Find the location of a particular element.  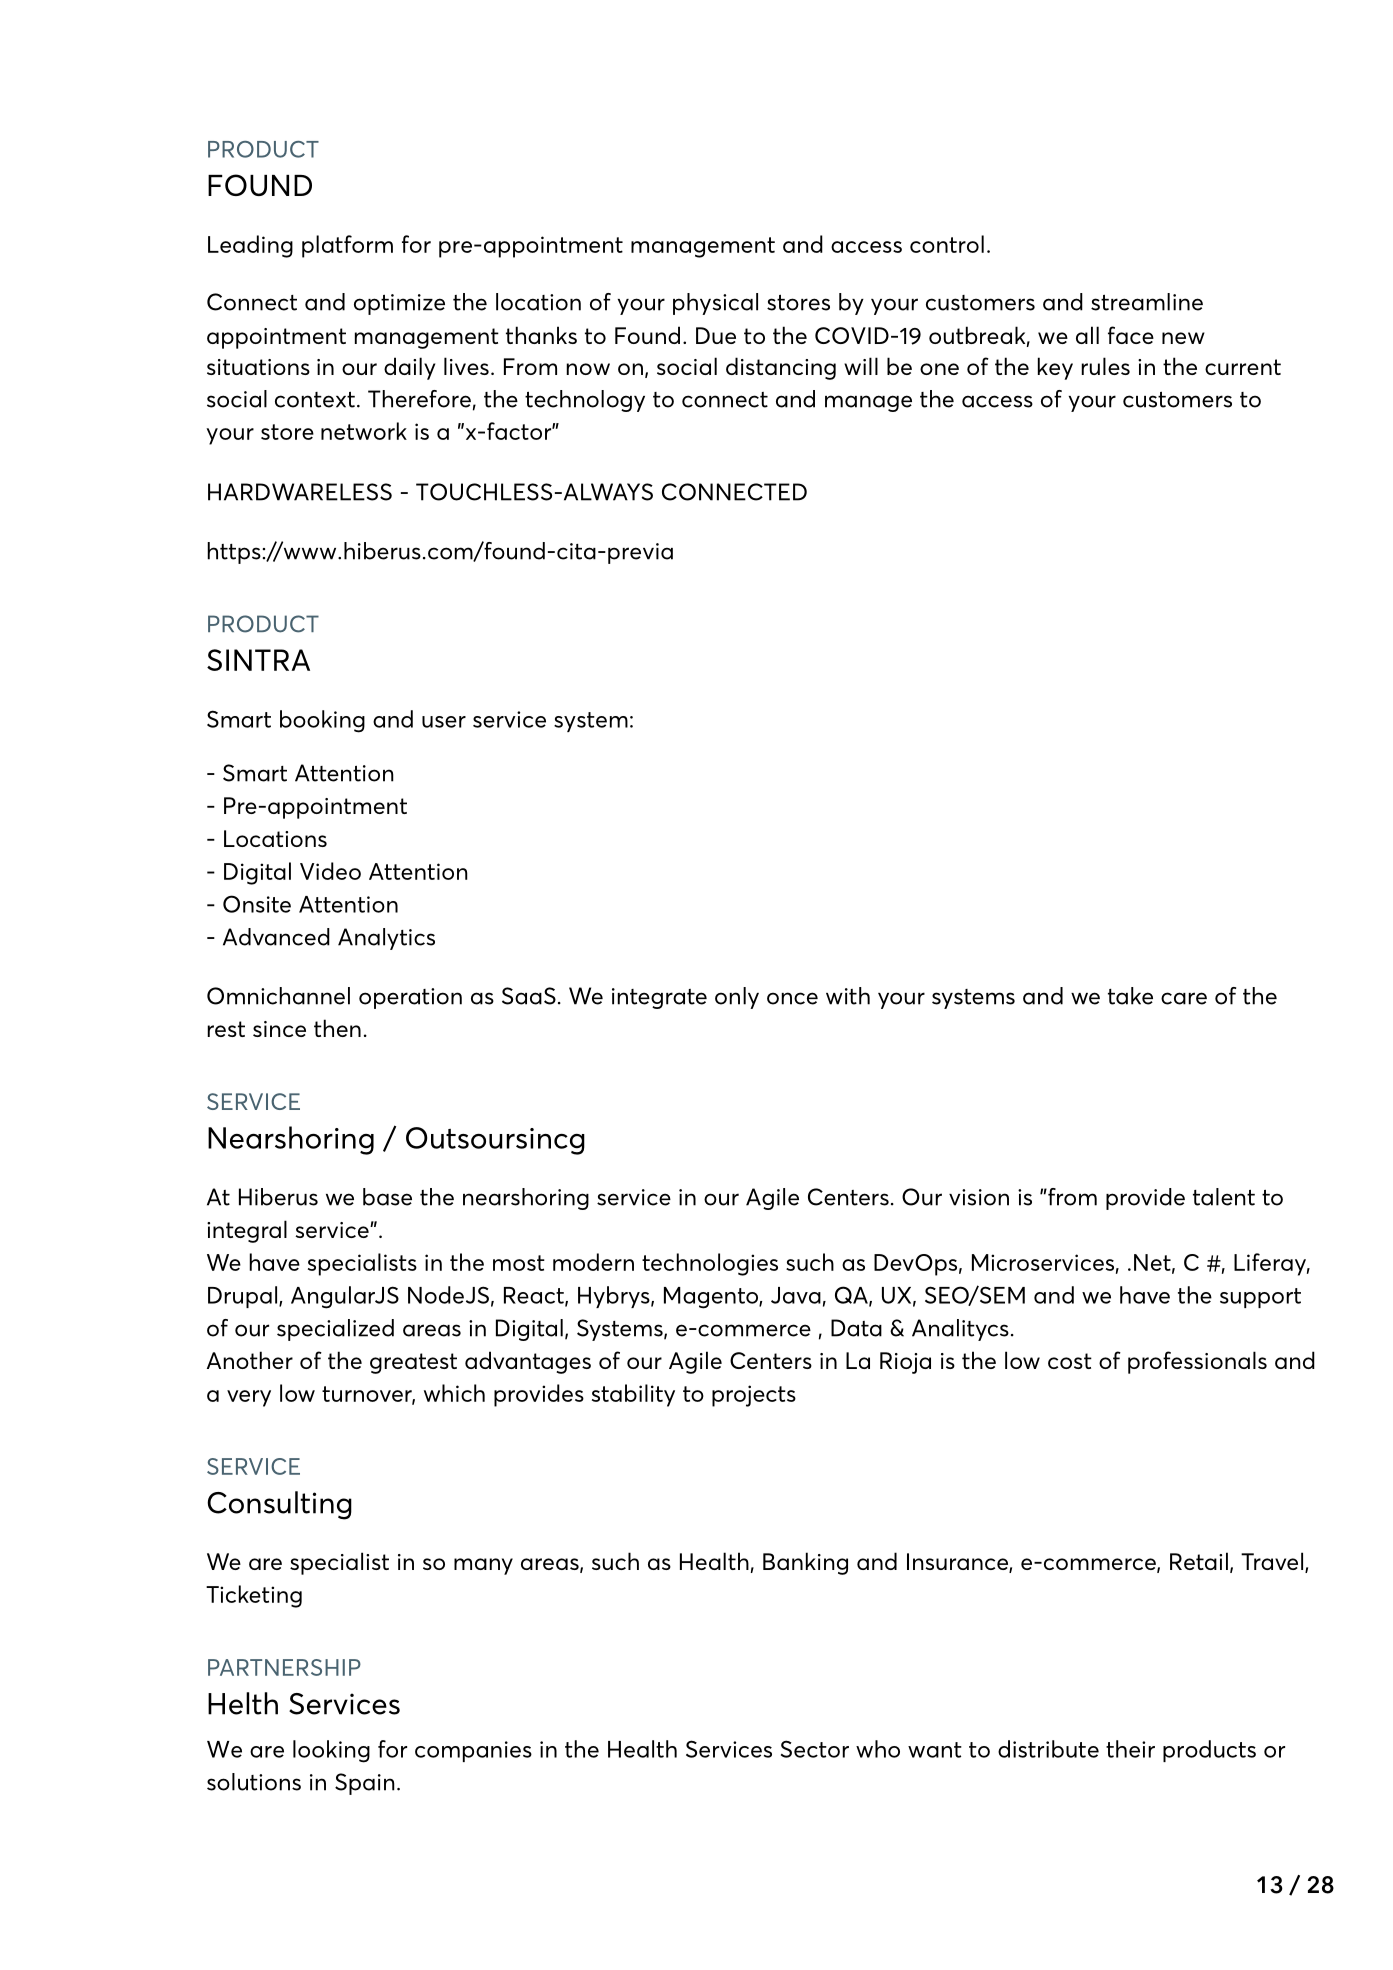

then is located at coordinates (337, 1028).
